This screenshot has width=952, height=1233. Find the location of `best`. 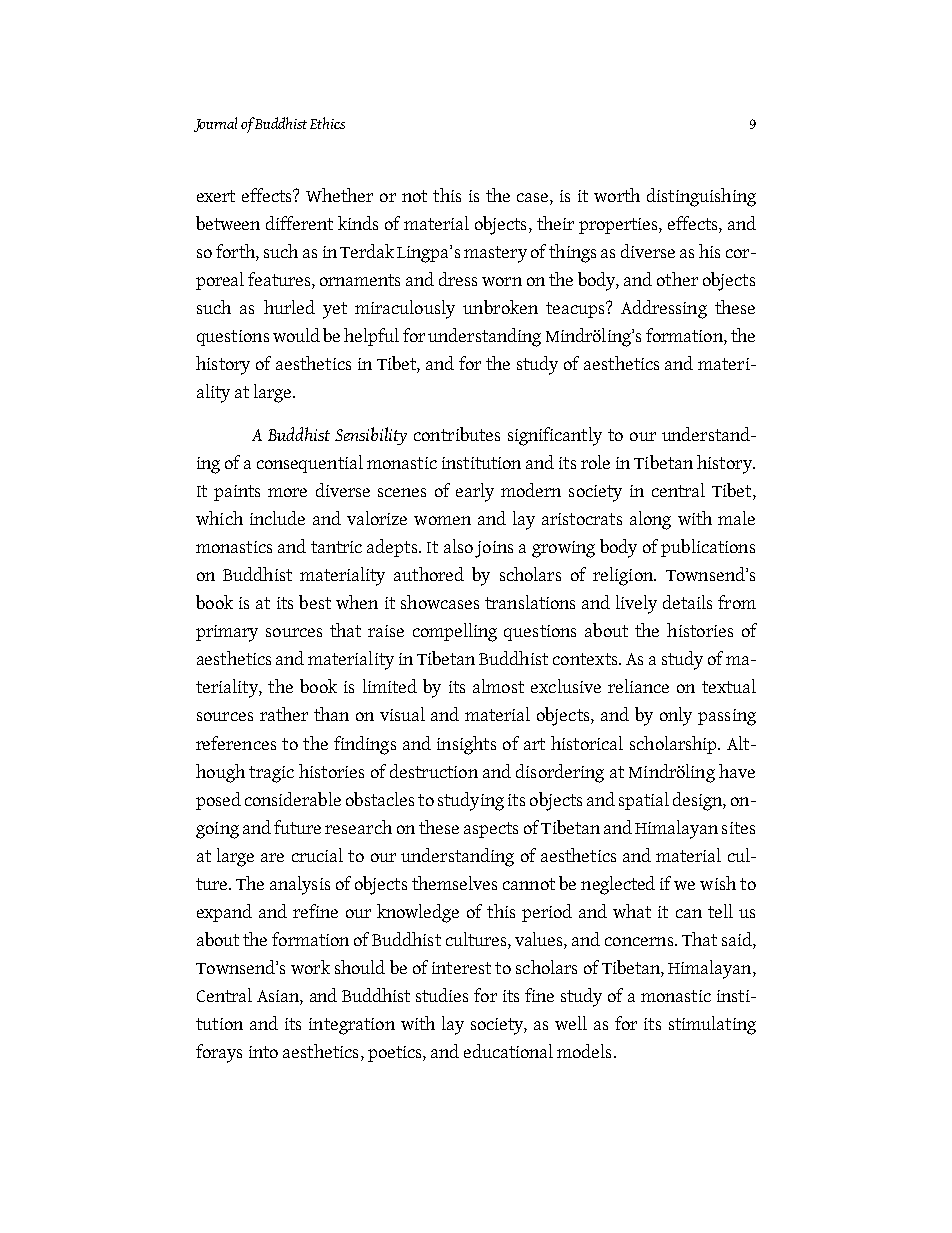

best is located at coordinates (315, 602).
